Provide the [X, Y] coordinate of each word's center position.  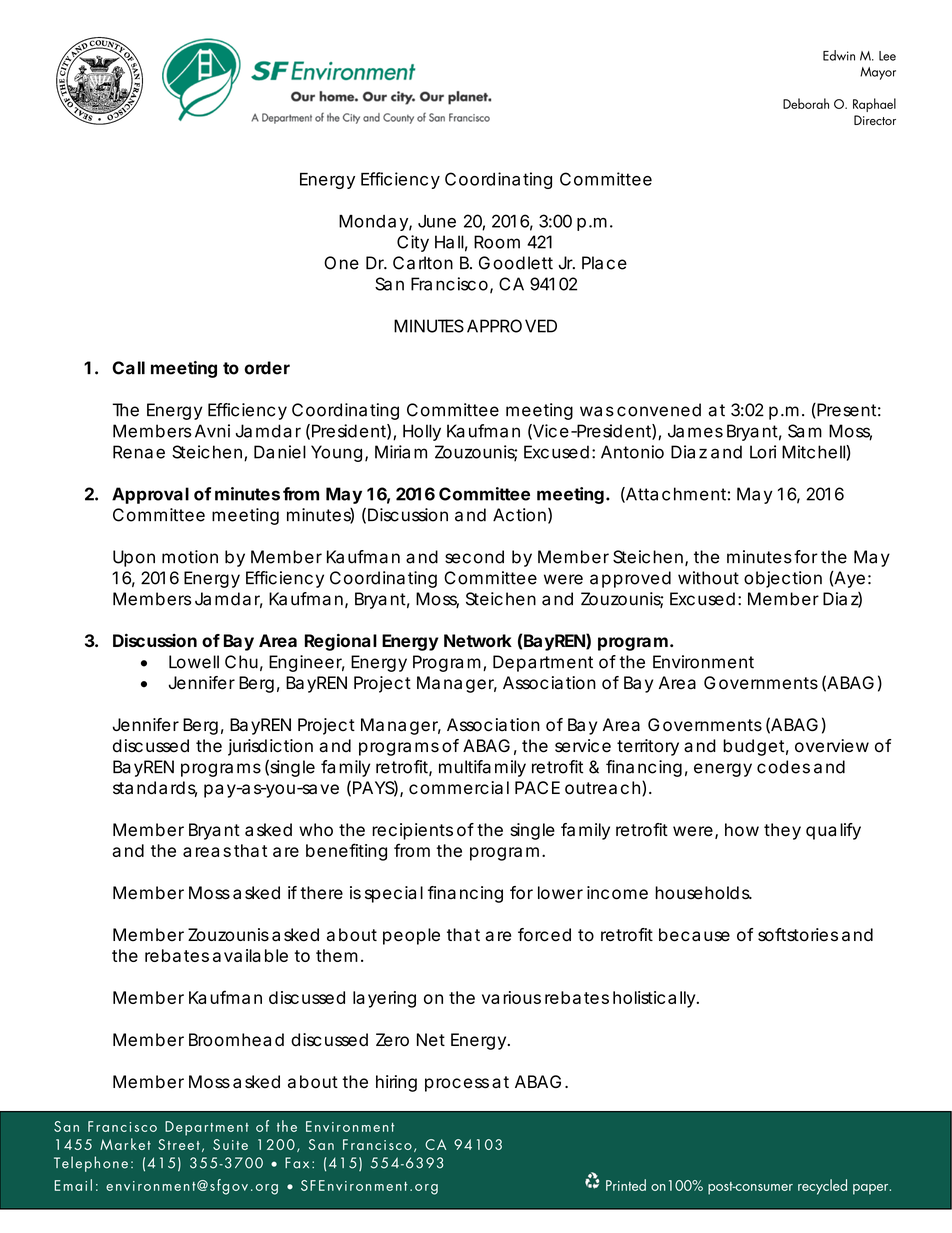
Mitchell [814, 453]
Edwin [839, 55]
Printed [626, 1185]
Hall [449, 242]
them [335, 955]
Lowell [194, 662]
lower [560, 893]
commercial [459, 788]
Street [179, 1144]
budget [754, 747]
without [708, 578]
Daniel [280, 452]
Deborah [806, 103]
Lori [763, 452]
